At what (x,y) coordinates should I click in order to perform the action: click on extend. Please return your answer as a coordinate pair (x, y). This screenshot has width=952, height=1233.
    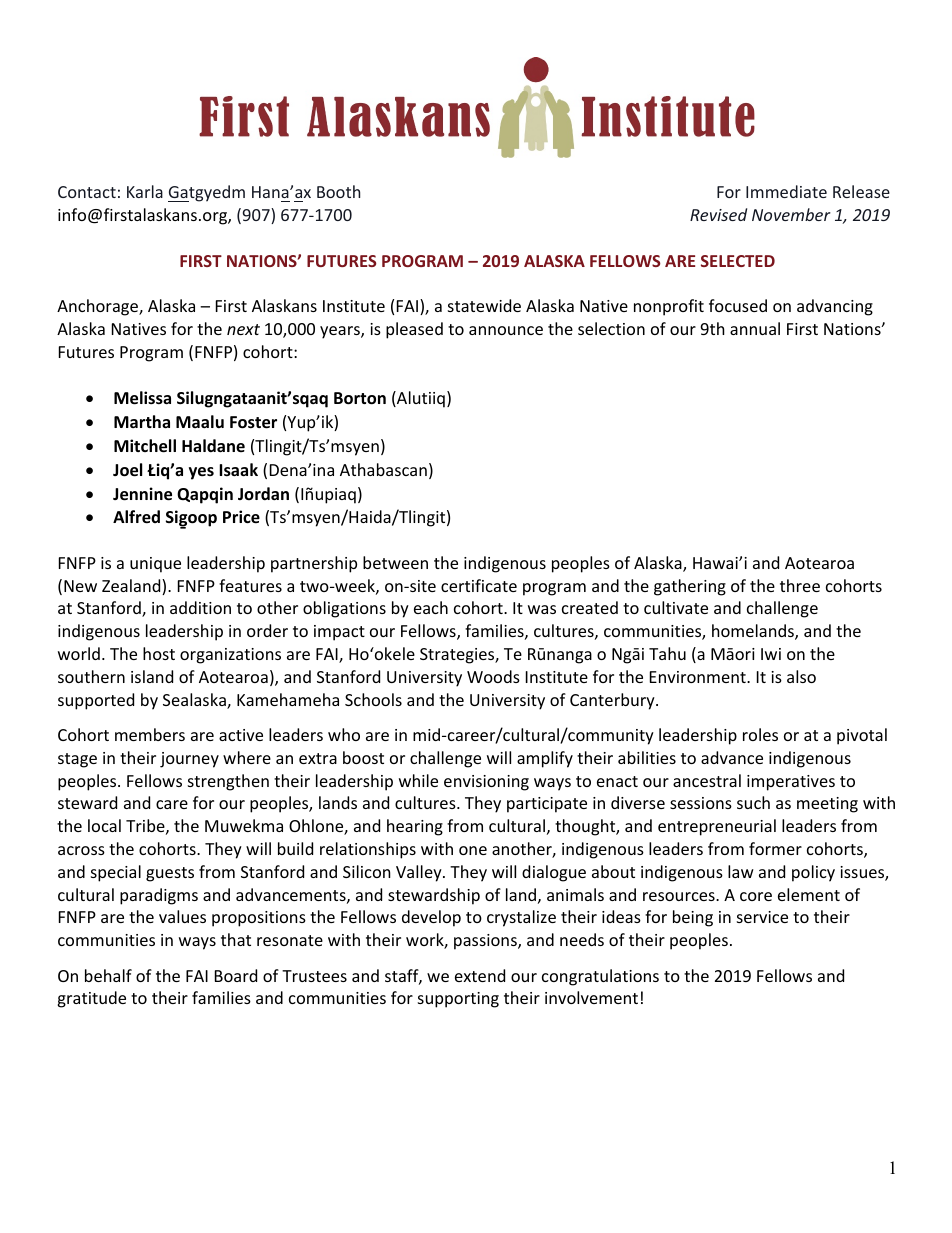
    Looking at the image, I should click on (480, 975).
